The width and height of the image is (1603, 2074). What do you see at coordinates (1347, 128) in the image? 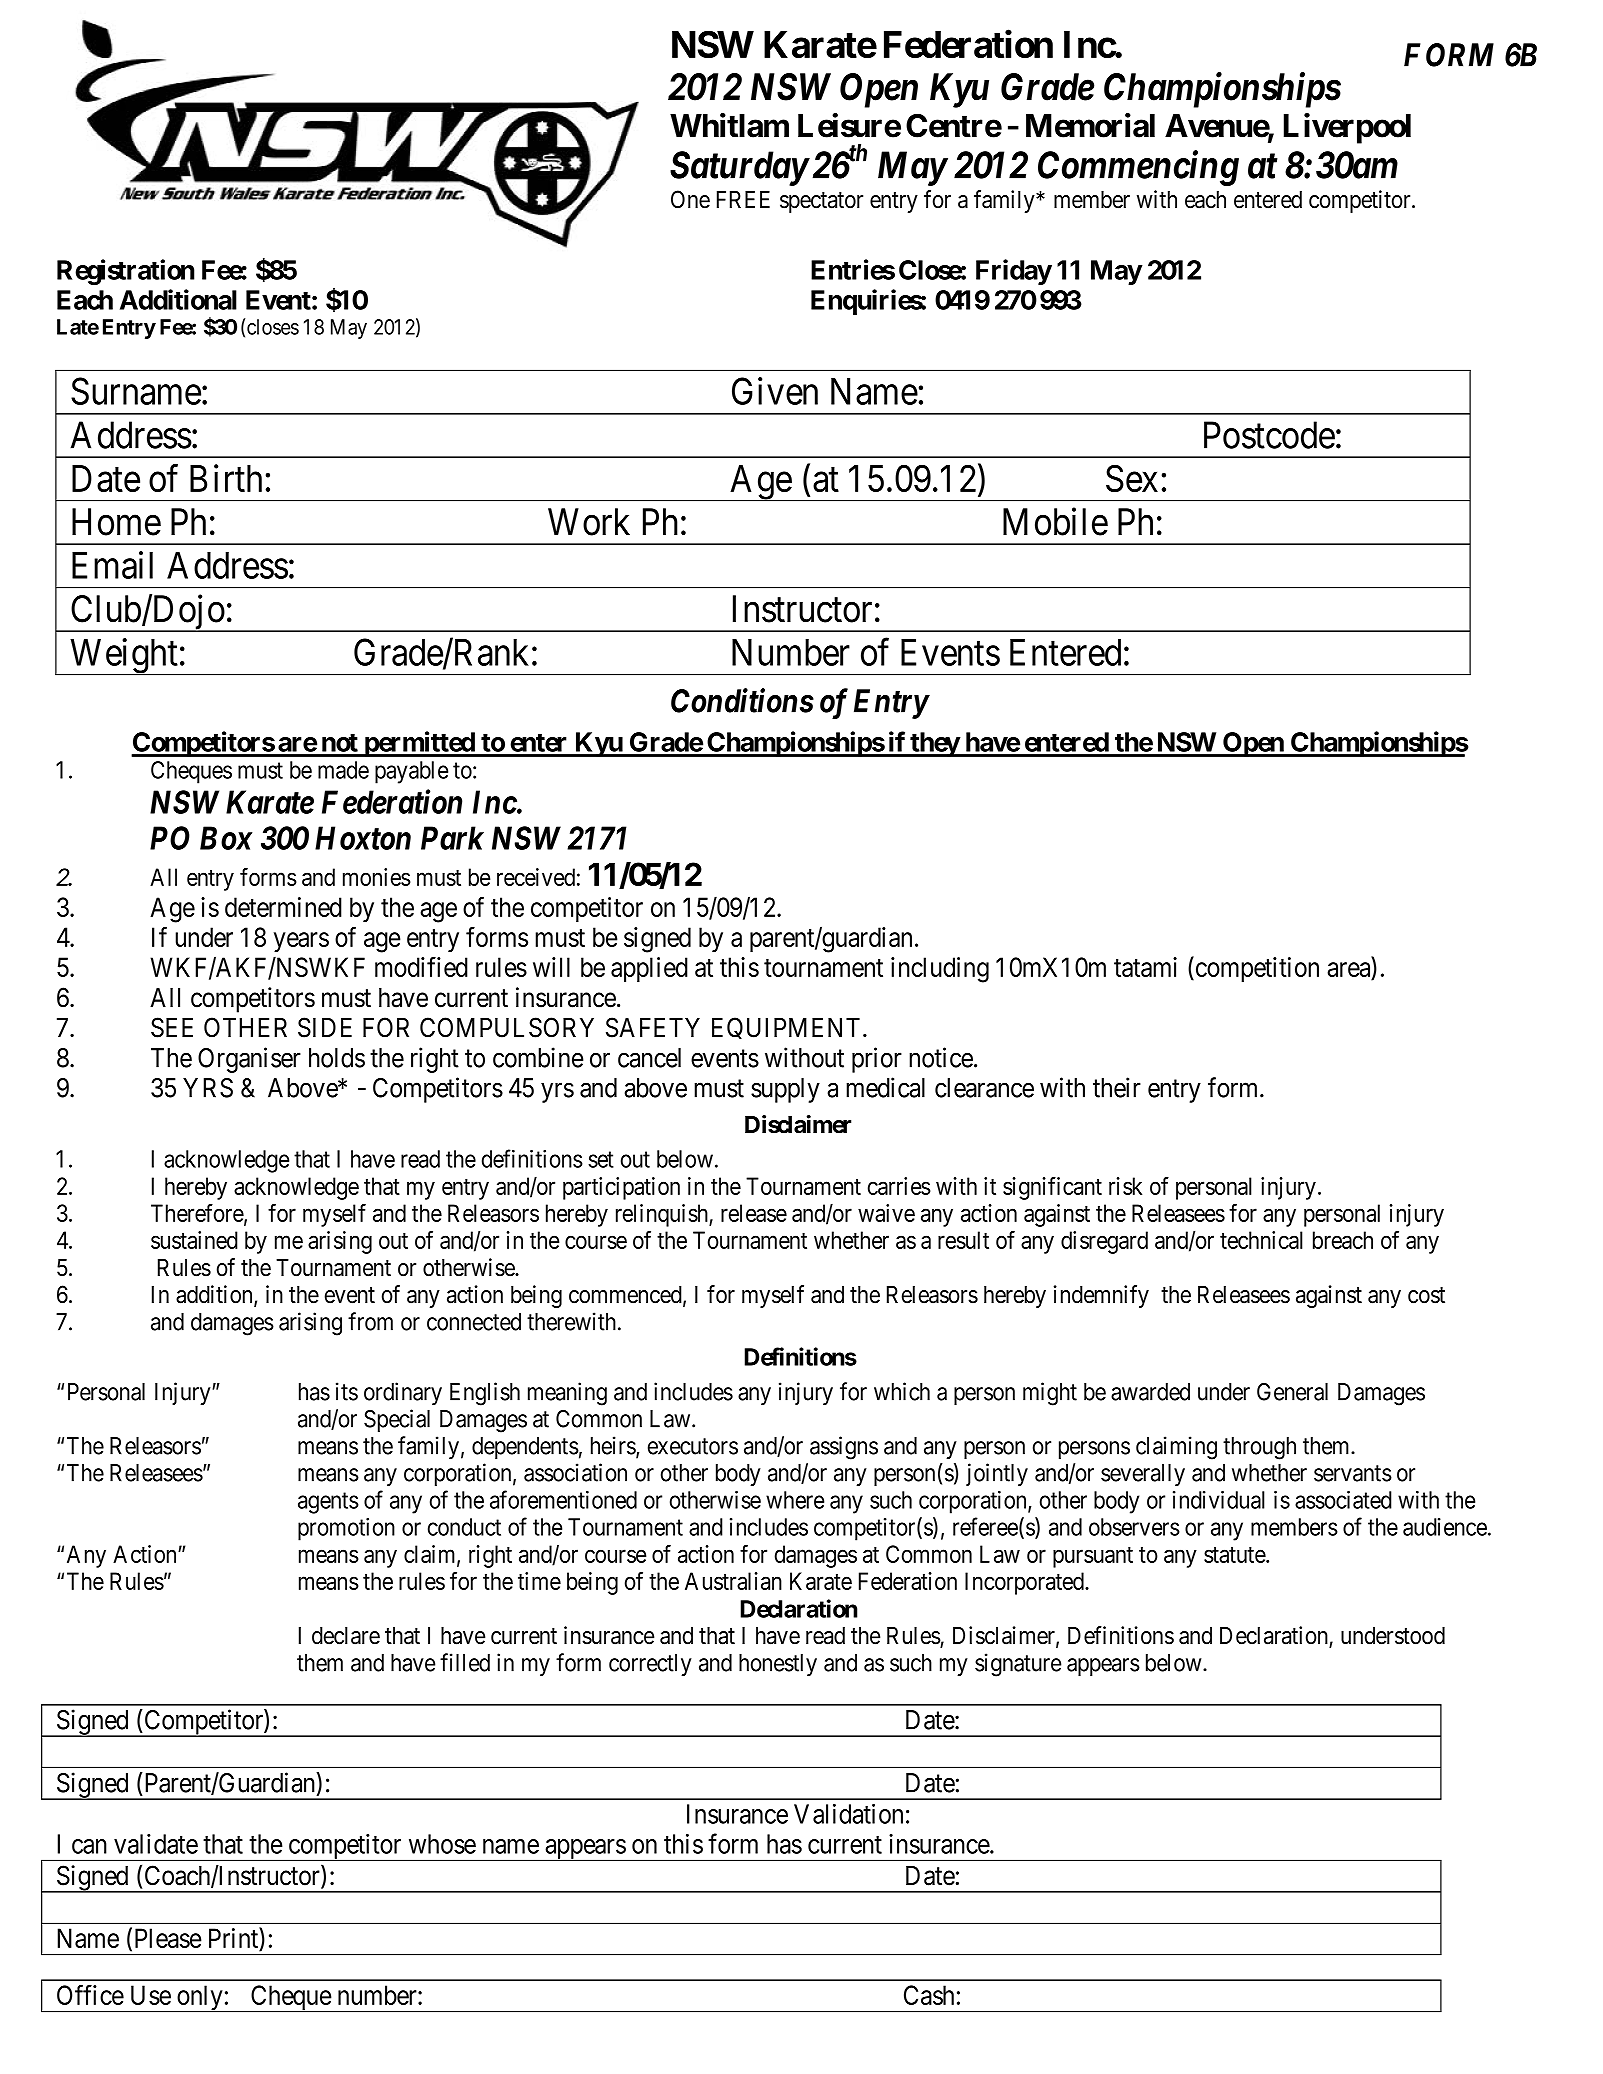
I see `Liverpool` at bounding box center [1347, 128].
